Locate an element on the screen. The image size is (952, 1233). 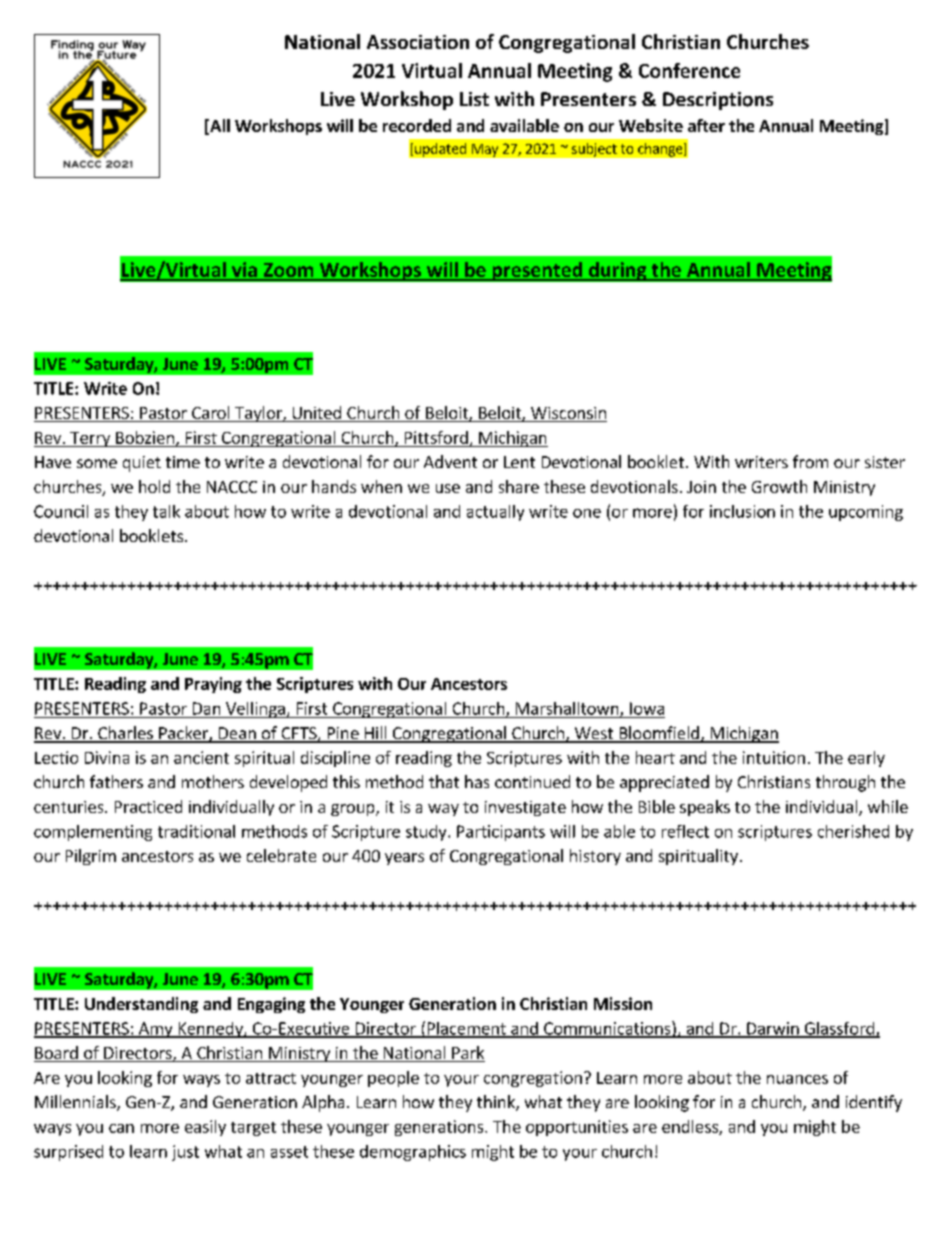
think is located at coordinates (497, 1103).
